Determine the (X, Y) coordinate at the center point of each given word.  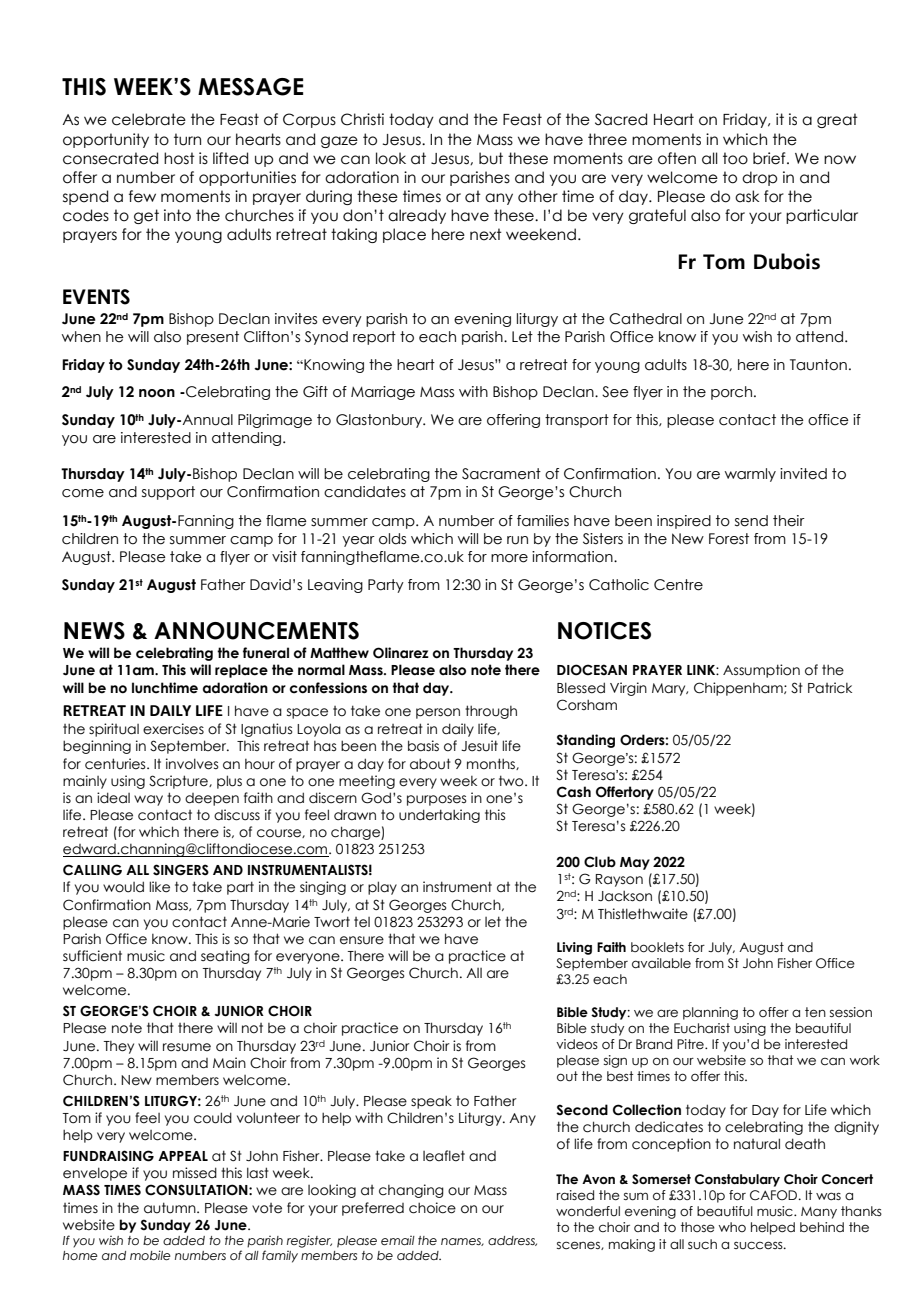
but (491, 158)
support (168, 493)
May (635, 863)
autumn (171, 1208)
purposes (436, 800)
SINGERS (181, 870)
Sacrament (501, 474)
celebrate (149, 119)
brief (770, 158)
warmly (750, 475)
